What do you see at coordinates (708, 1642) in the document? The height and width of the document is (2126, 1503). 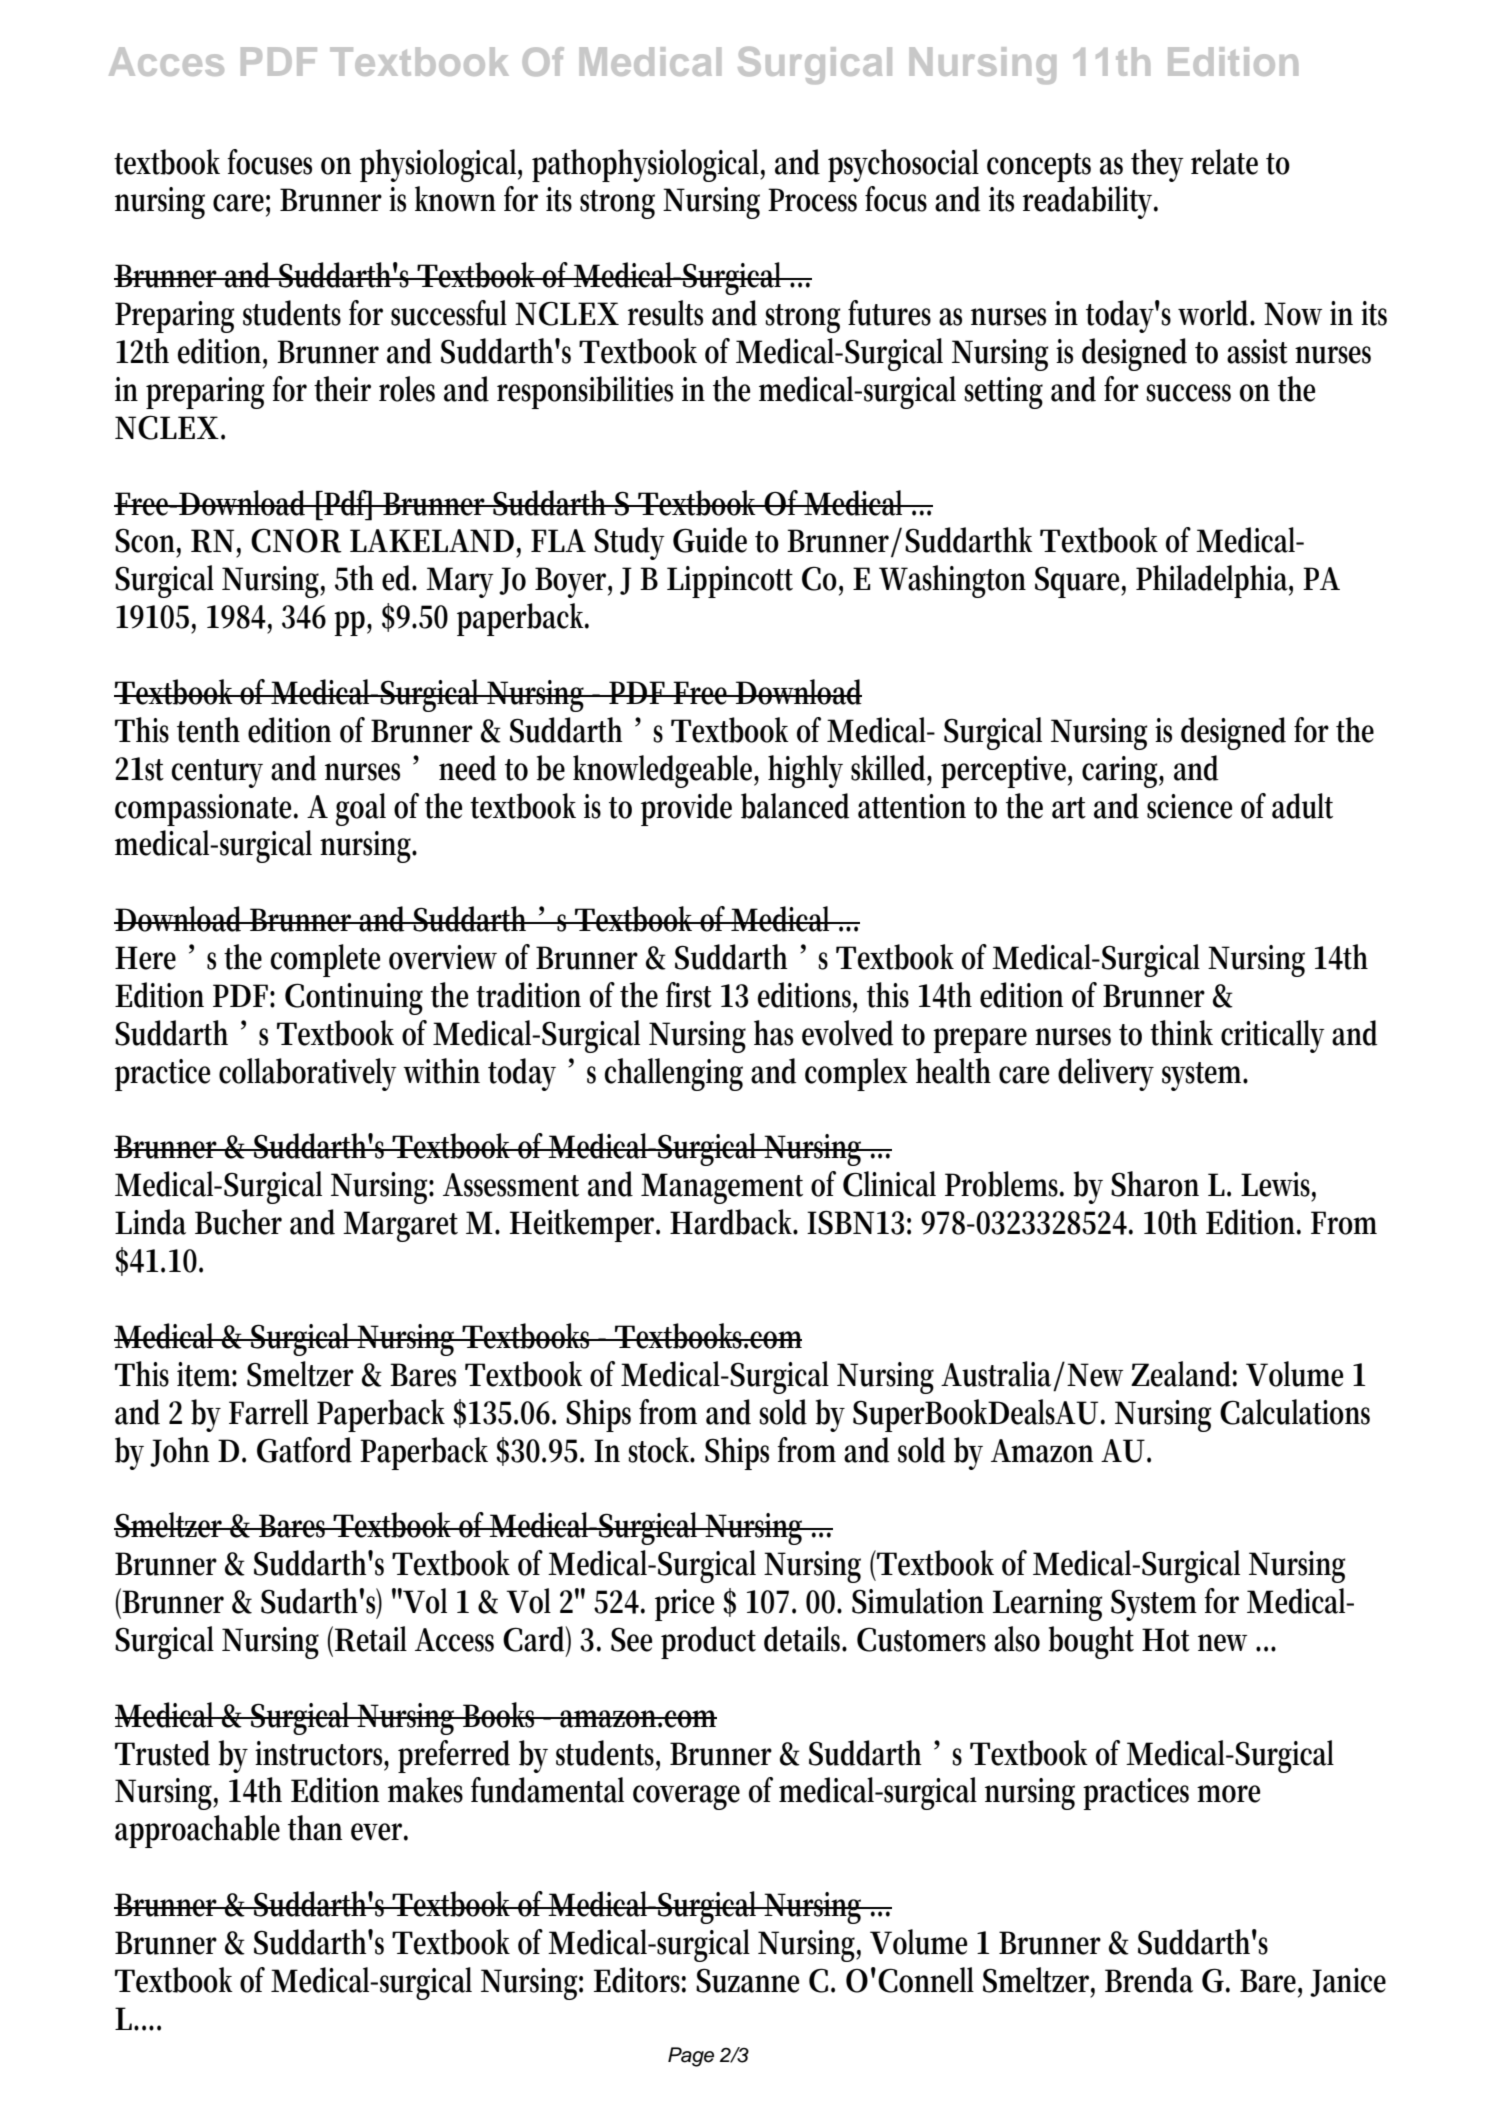 I see `product` at bounding box center [708, 1642].
